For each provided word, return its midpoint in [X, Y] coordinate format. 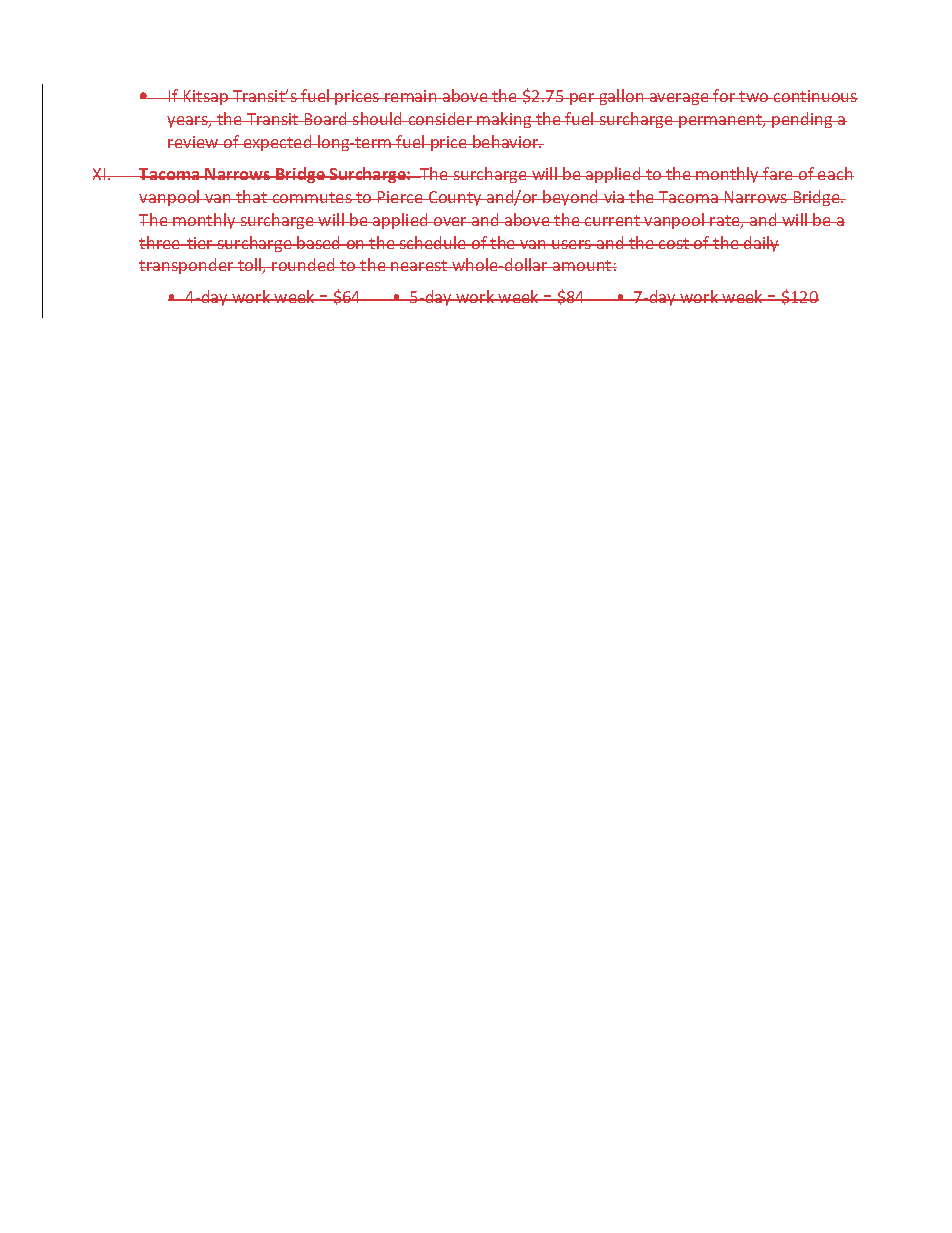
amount [582, 265]
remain [411, 96]
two [754, 96]
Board [326, 118]
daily [760, 244]
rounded [304, 264]
